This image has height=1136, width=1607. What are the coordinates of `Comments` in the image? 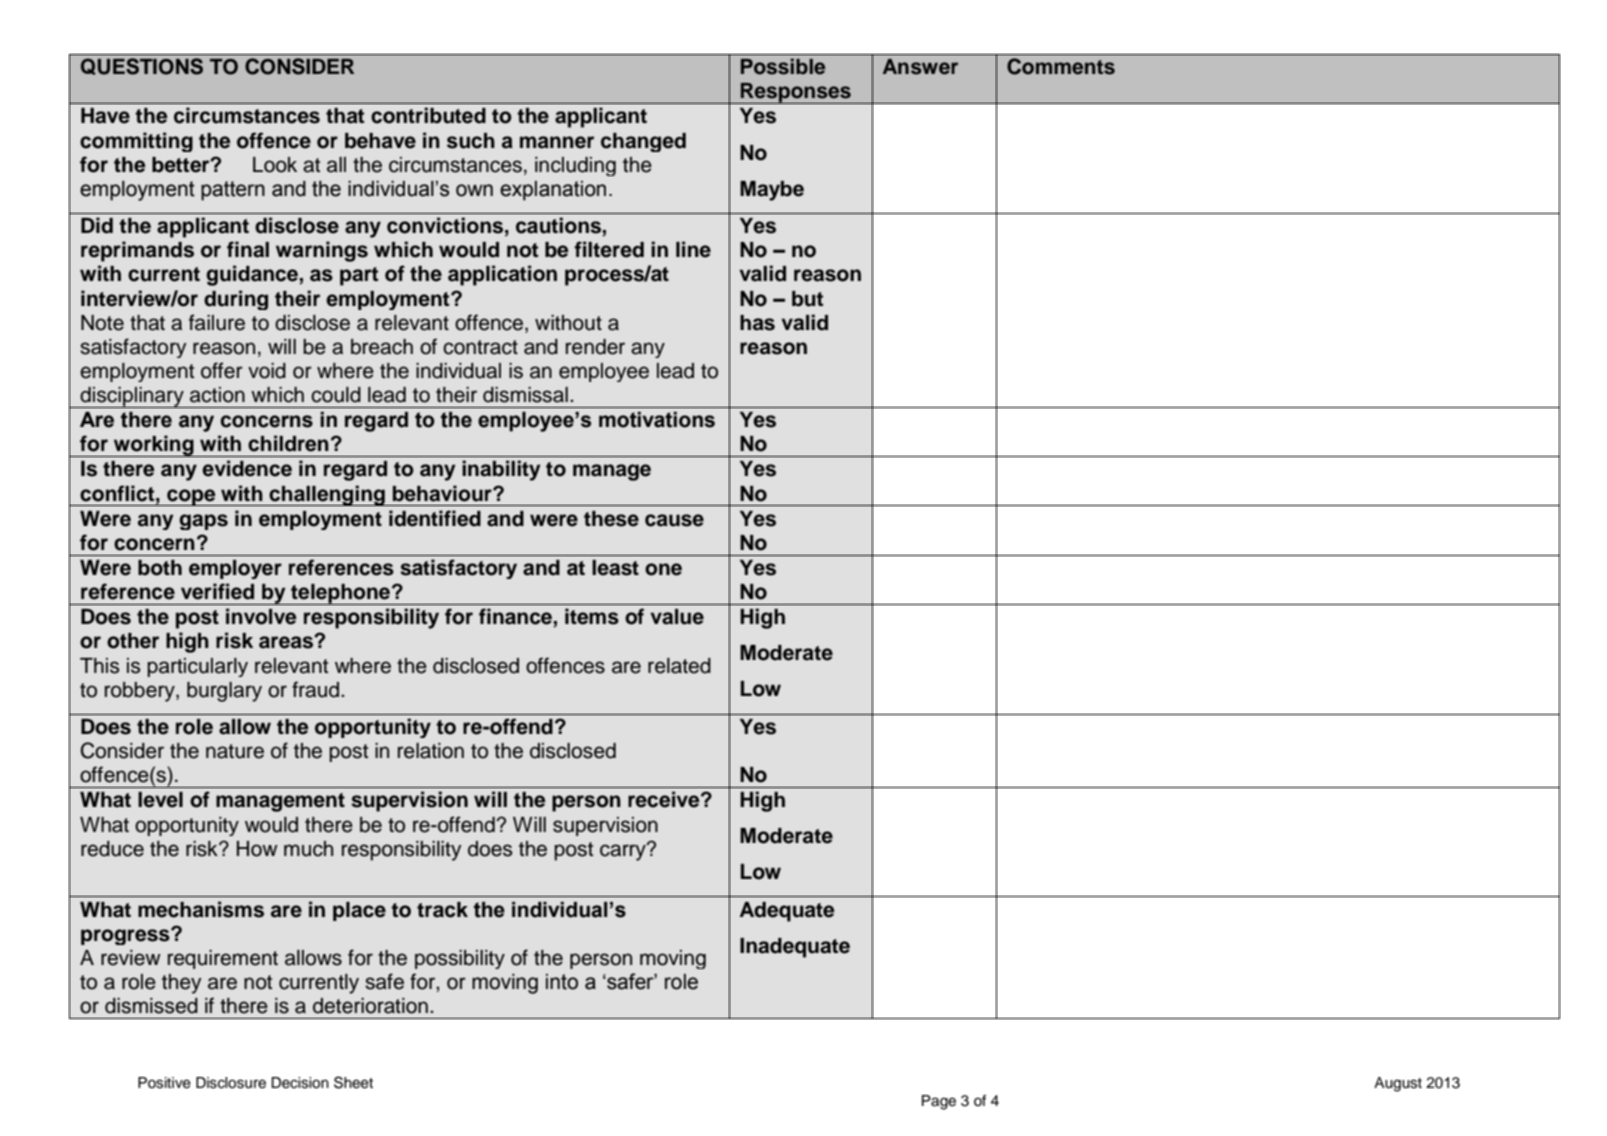 It's located at (1061, 66).
